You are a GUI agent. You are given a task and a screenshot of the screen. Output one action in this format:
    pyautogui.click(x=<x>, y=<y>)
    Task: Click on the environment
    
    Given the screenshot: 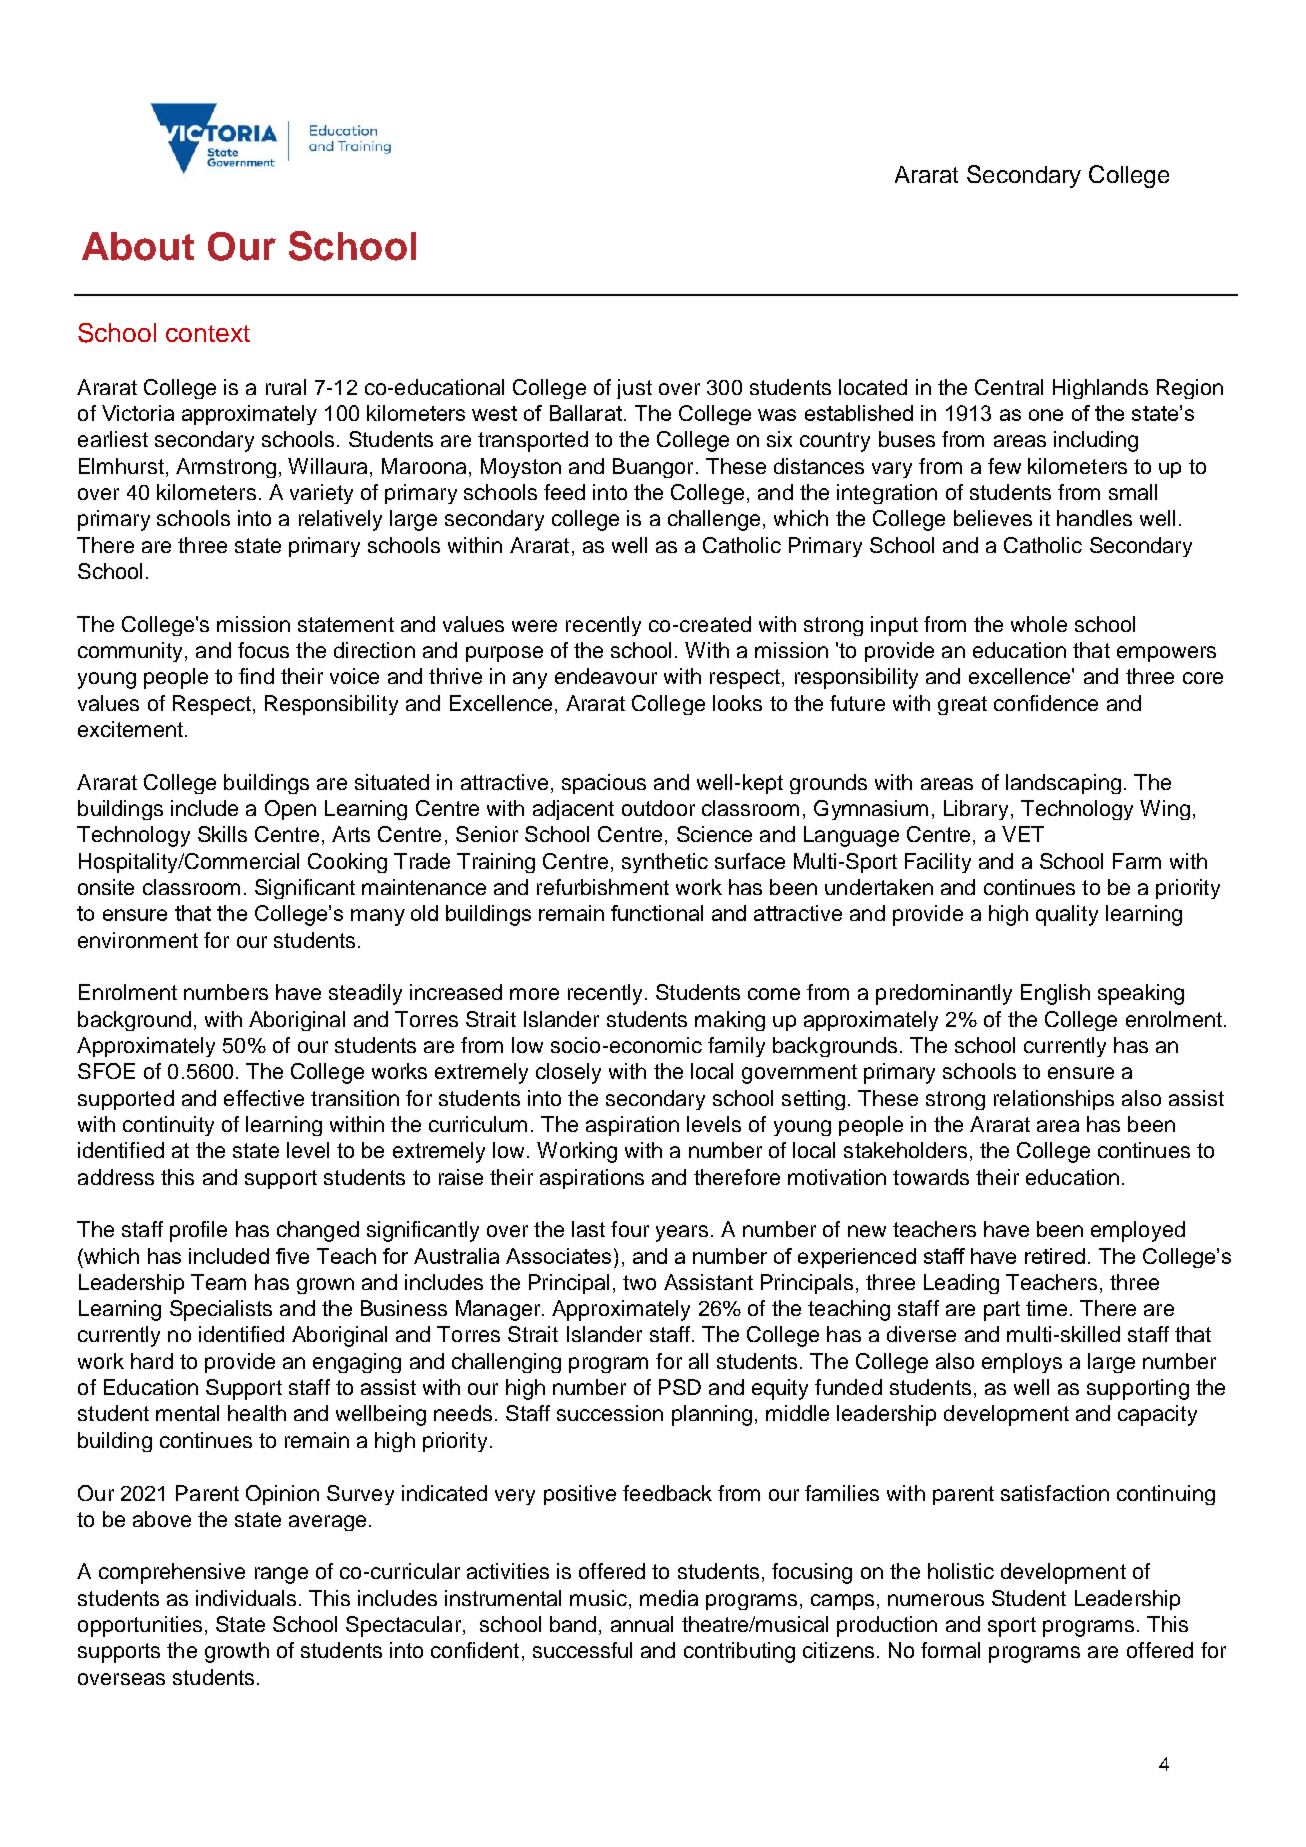 What is the action you would take?
    pyautogui.click(x=138, y=940)
